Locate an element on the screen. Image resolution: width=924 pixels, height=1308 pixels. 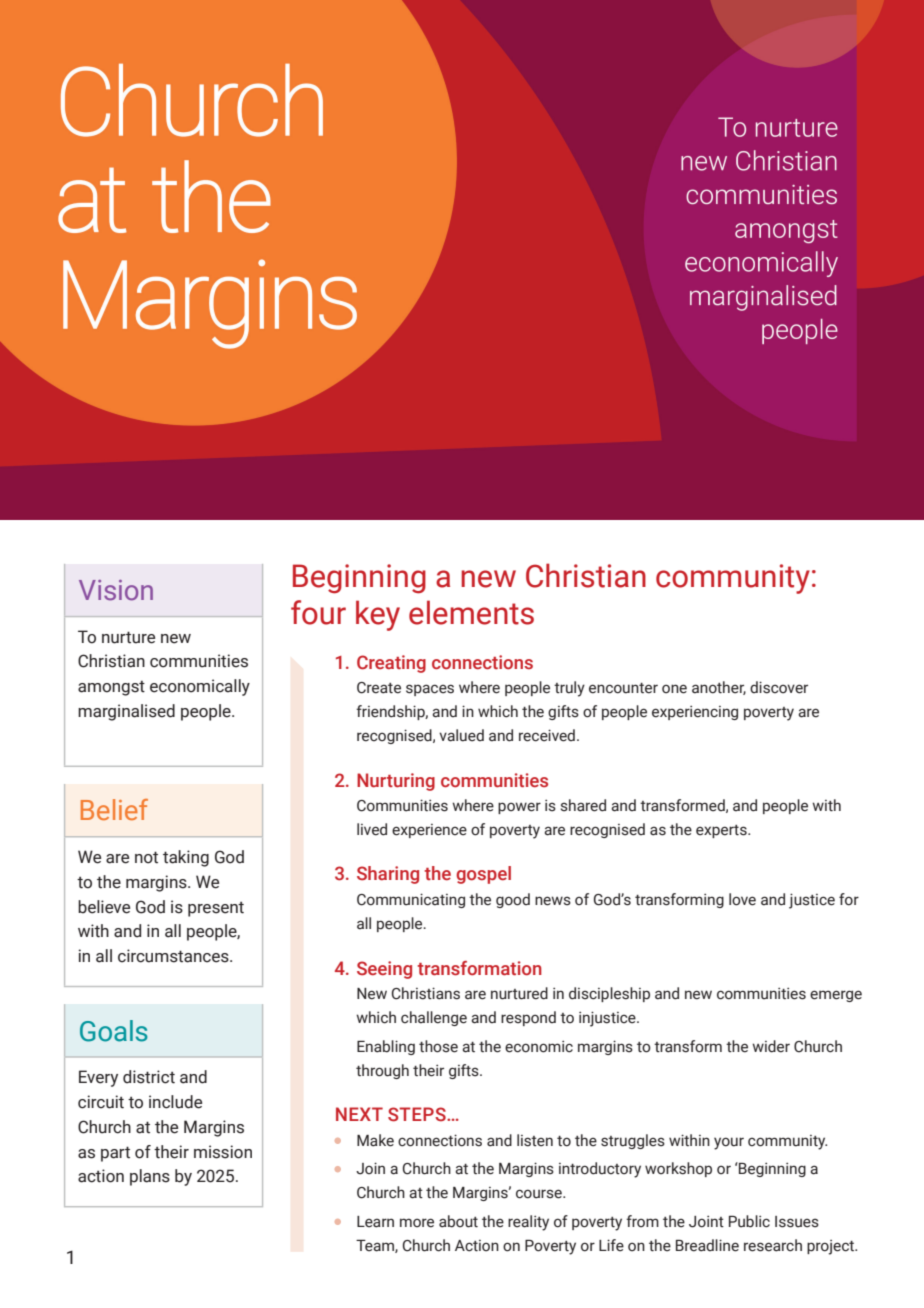
about is located at coordinates (458, 1221).
